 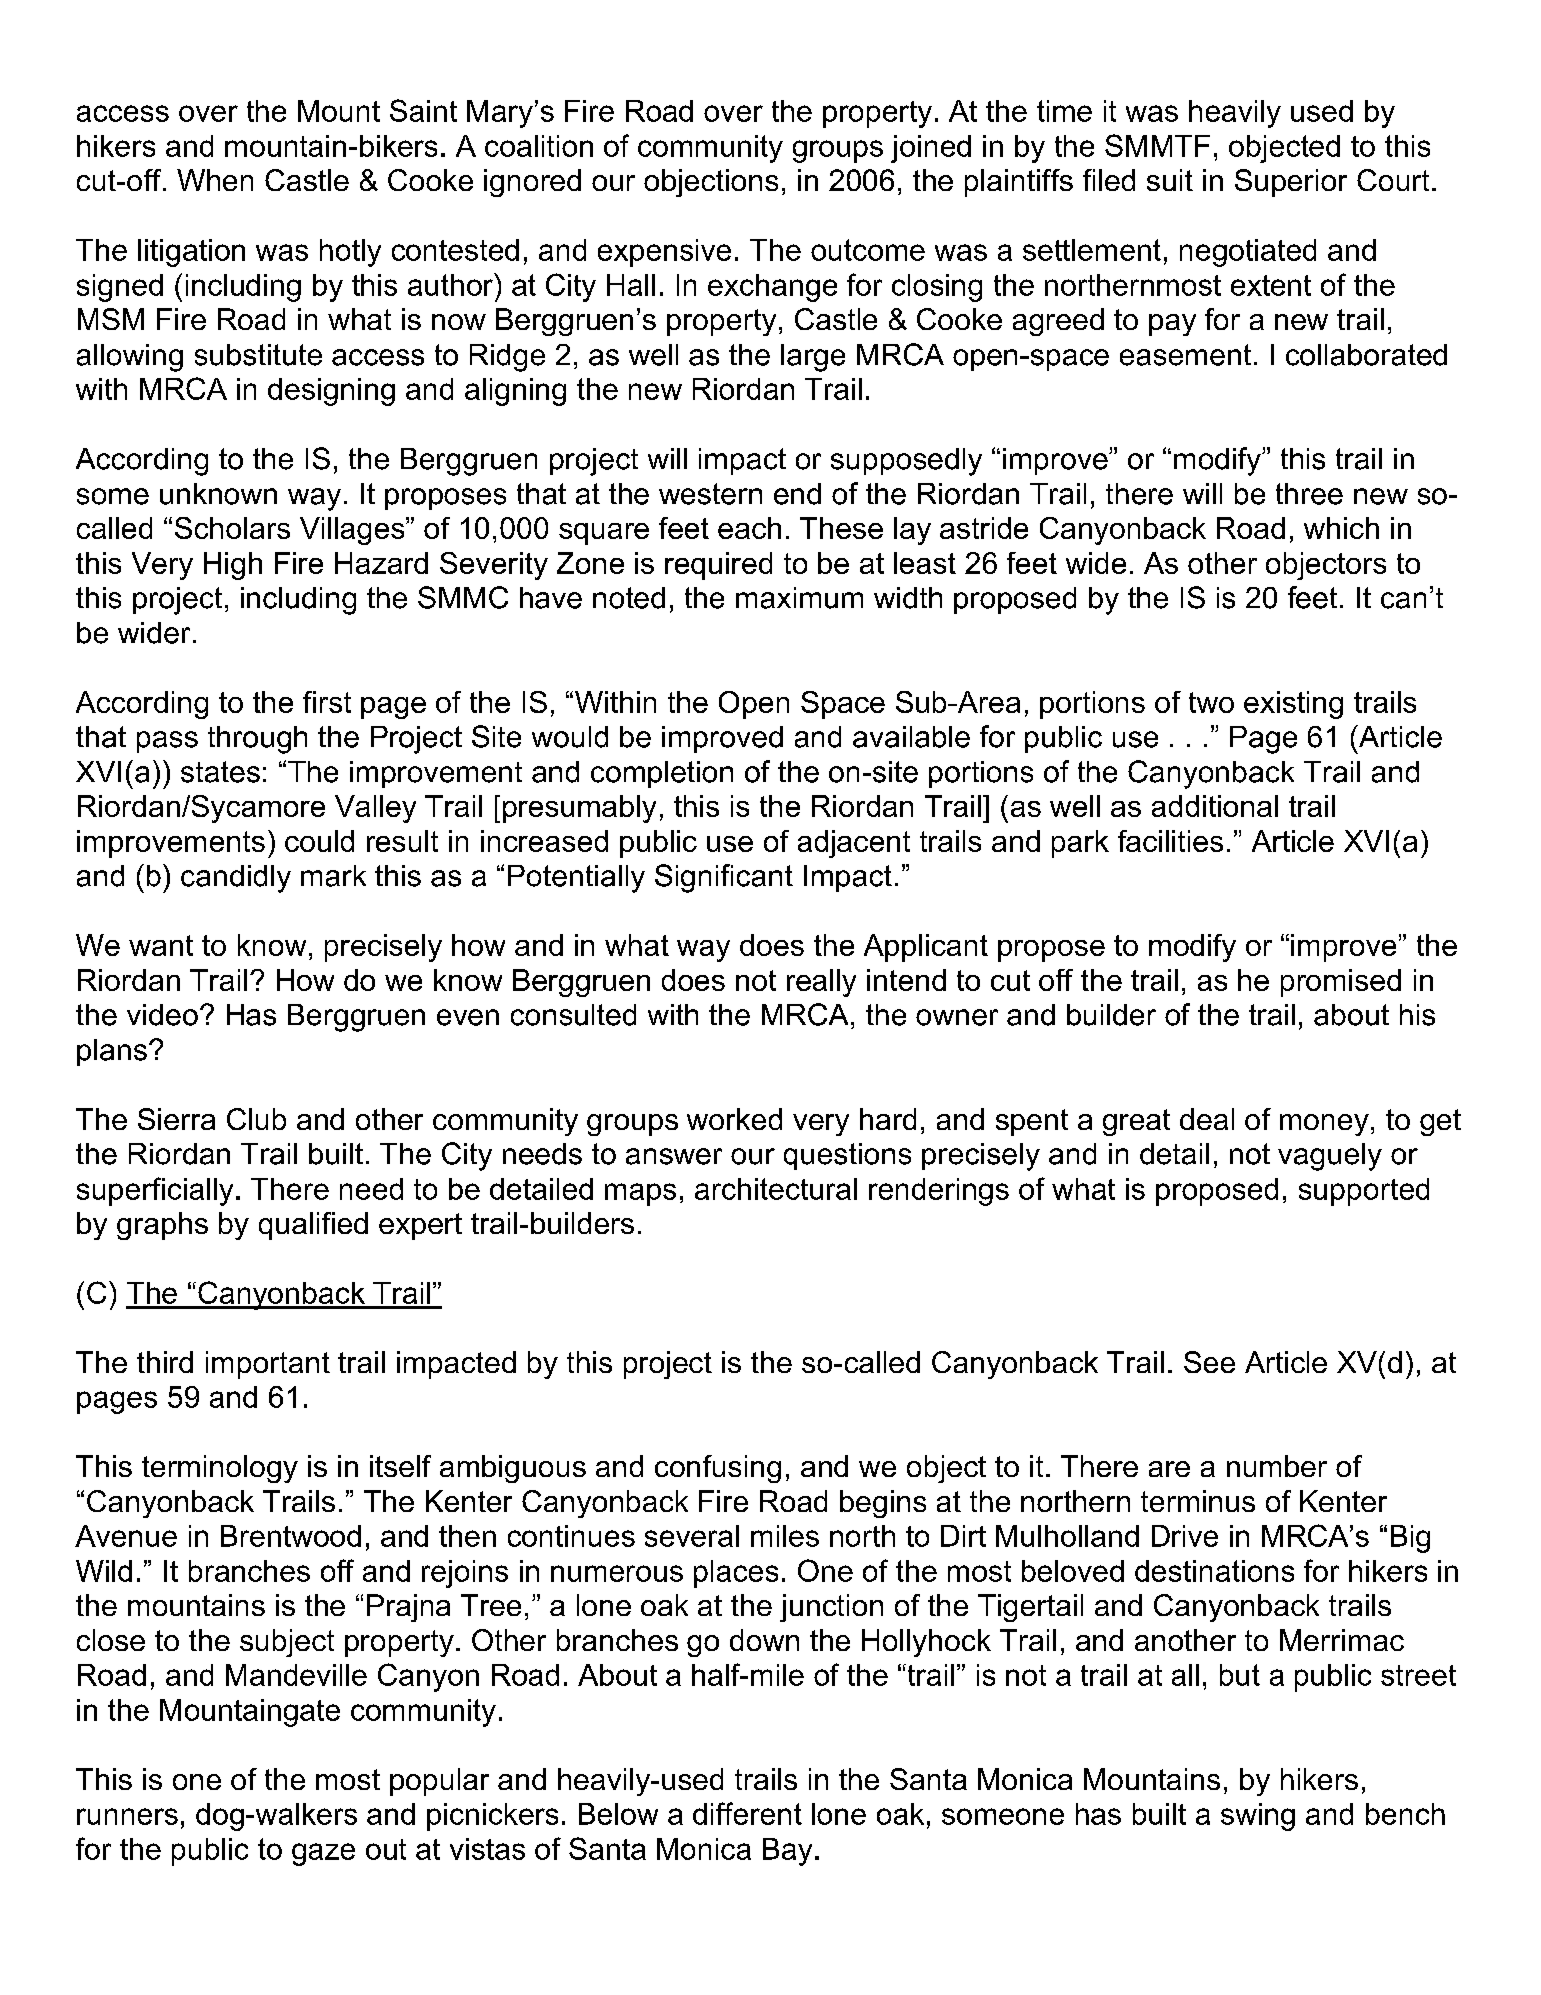 I want to click on When, so click(x=215, y=180).
